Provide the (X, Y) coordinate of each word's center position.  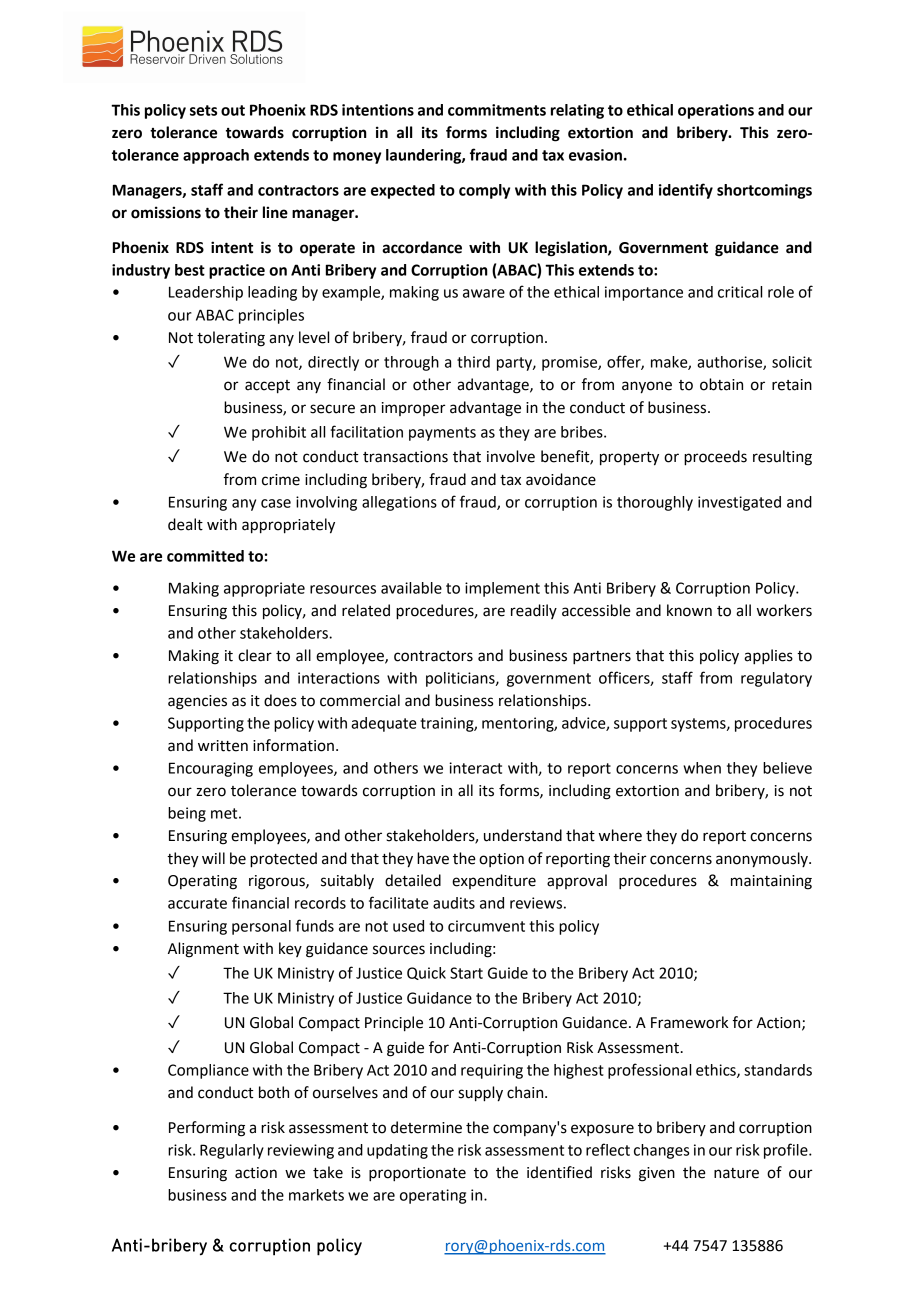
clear (255, 655)
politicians (461, 679)
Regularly (232, 1151)
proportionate (417, 1174)
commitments (497, 110)
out (233, 110)
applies (768, 657)
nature (736, 1173)
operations (716, 111)
